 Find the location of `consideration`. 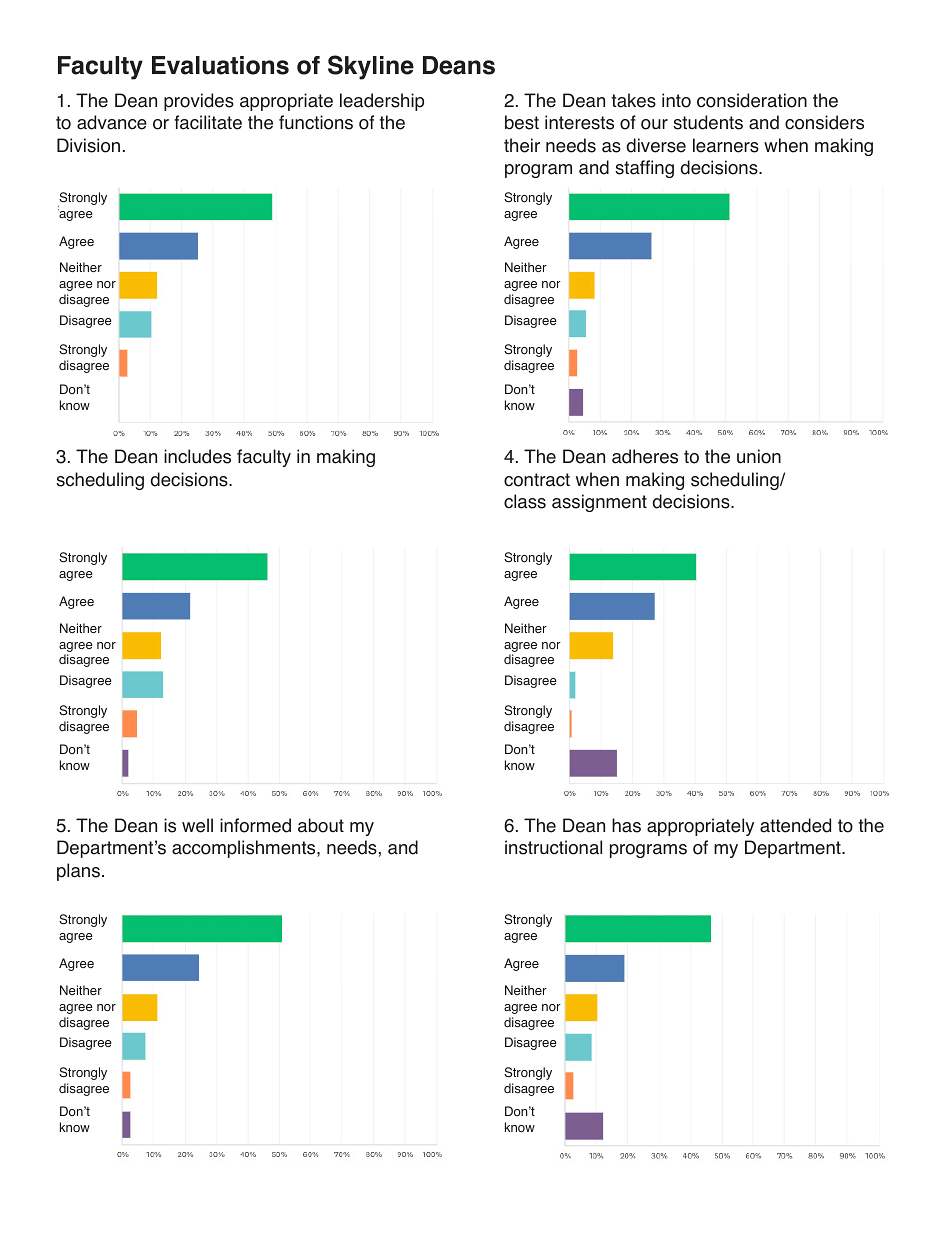

consideration is located at coordinates (752, 100).
